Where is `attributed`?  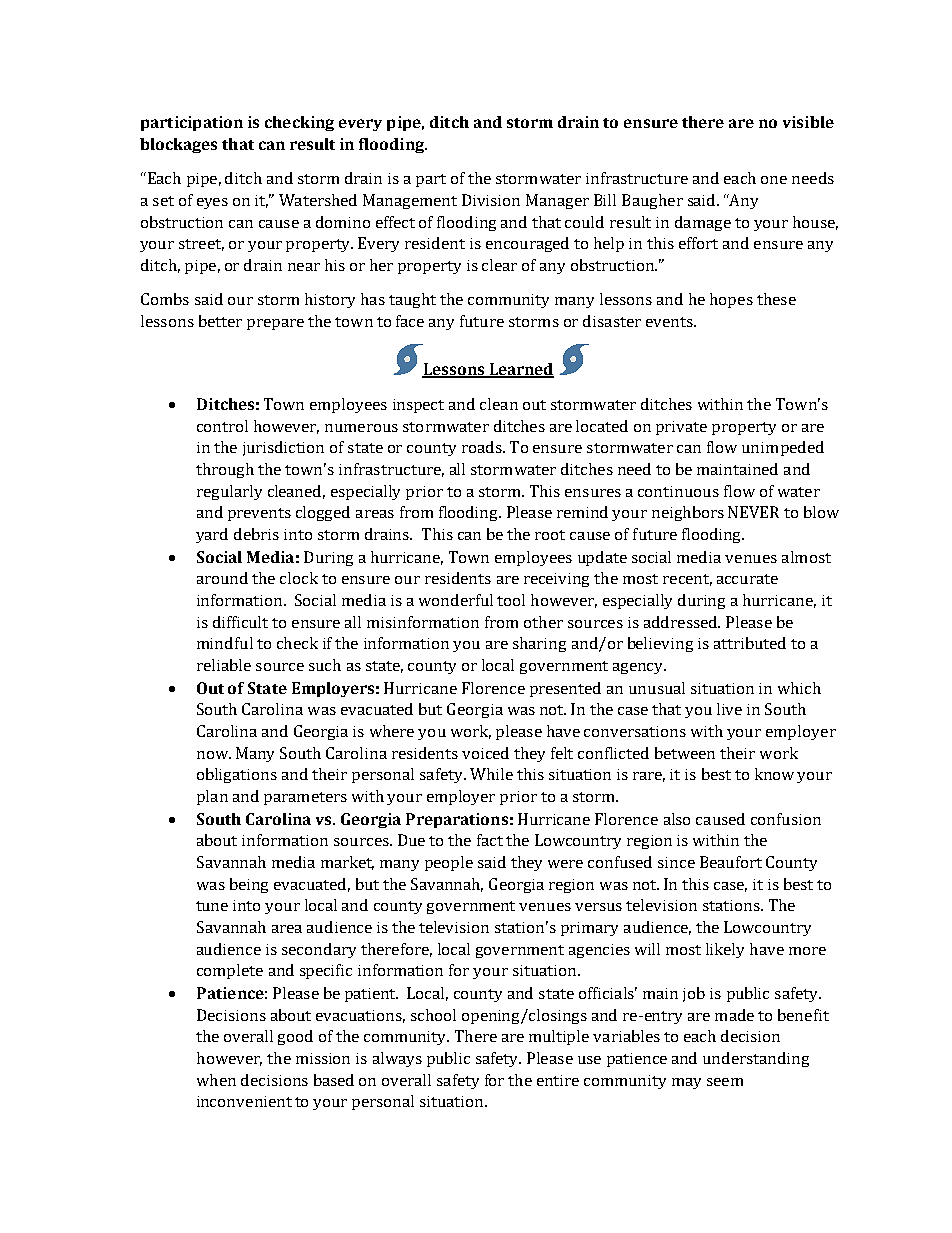 attributed is located at coordinates (750, 643).
